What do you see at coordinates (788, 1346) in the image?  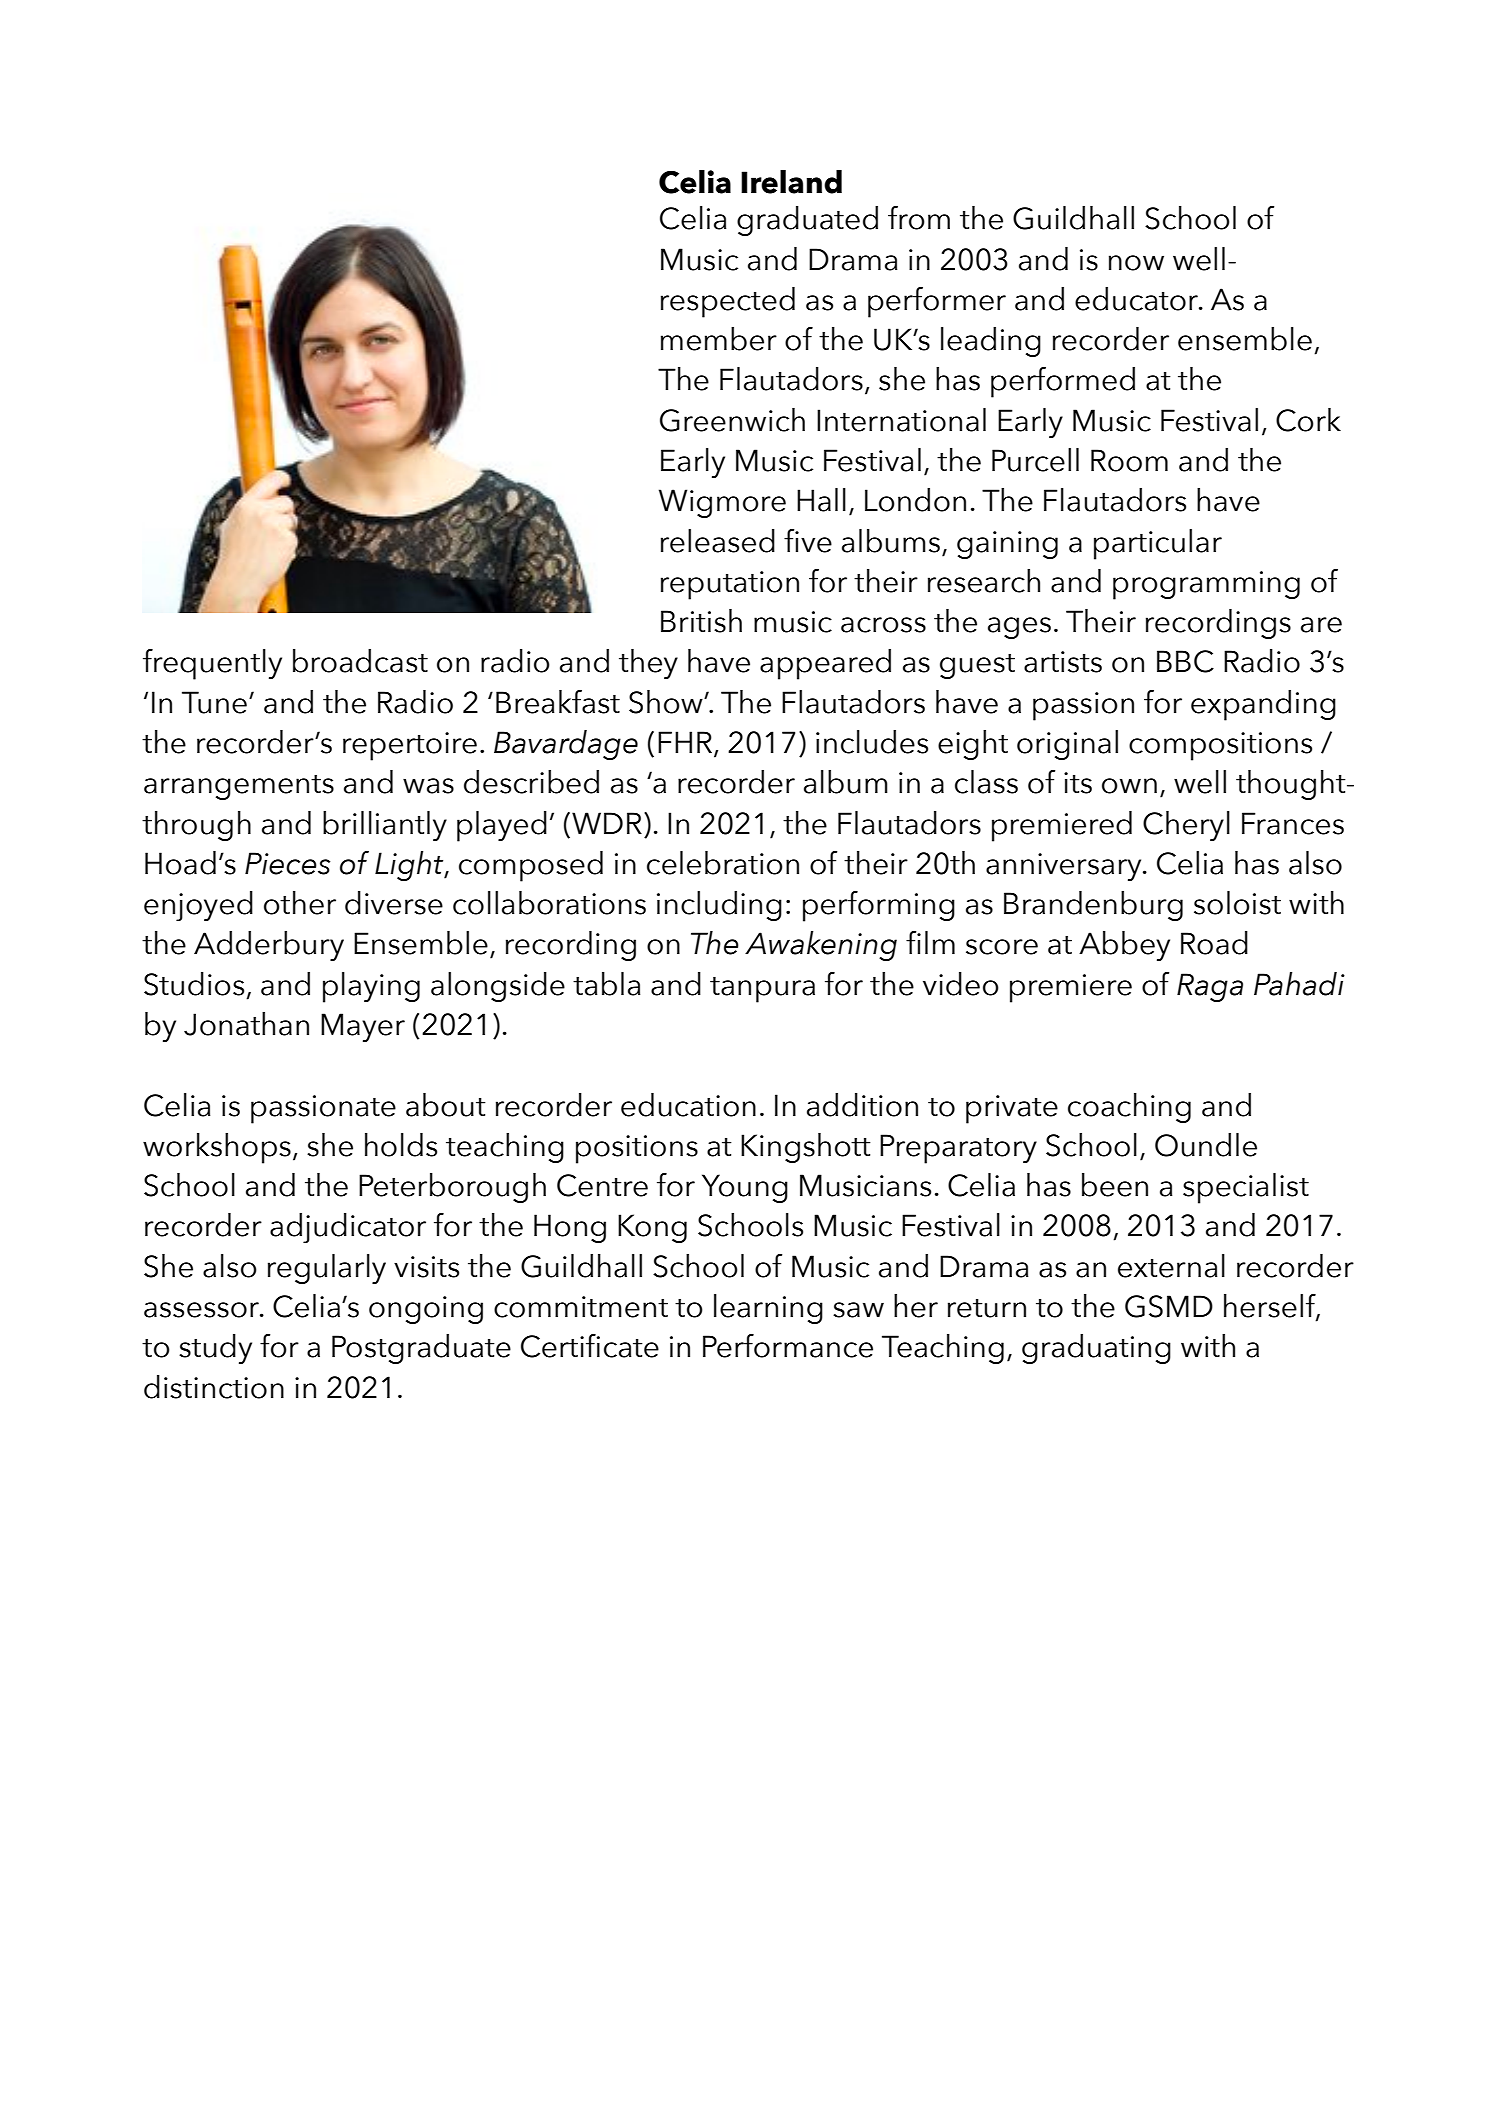 I see `Performance` at bounding box center [788, 1346].
